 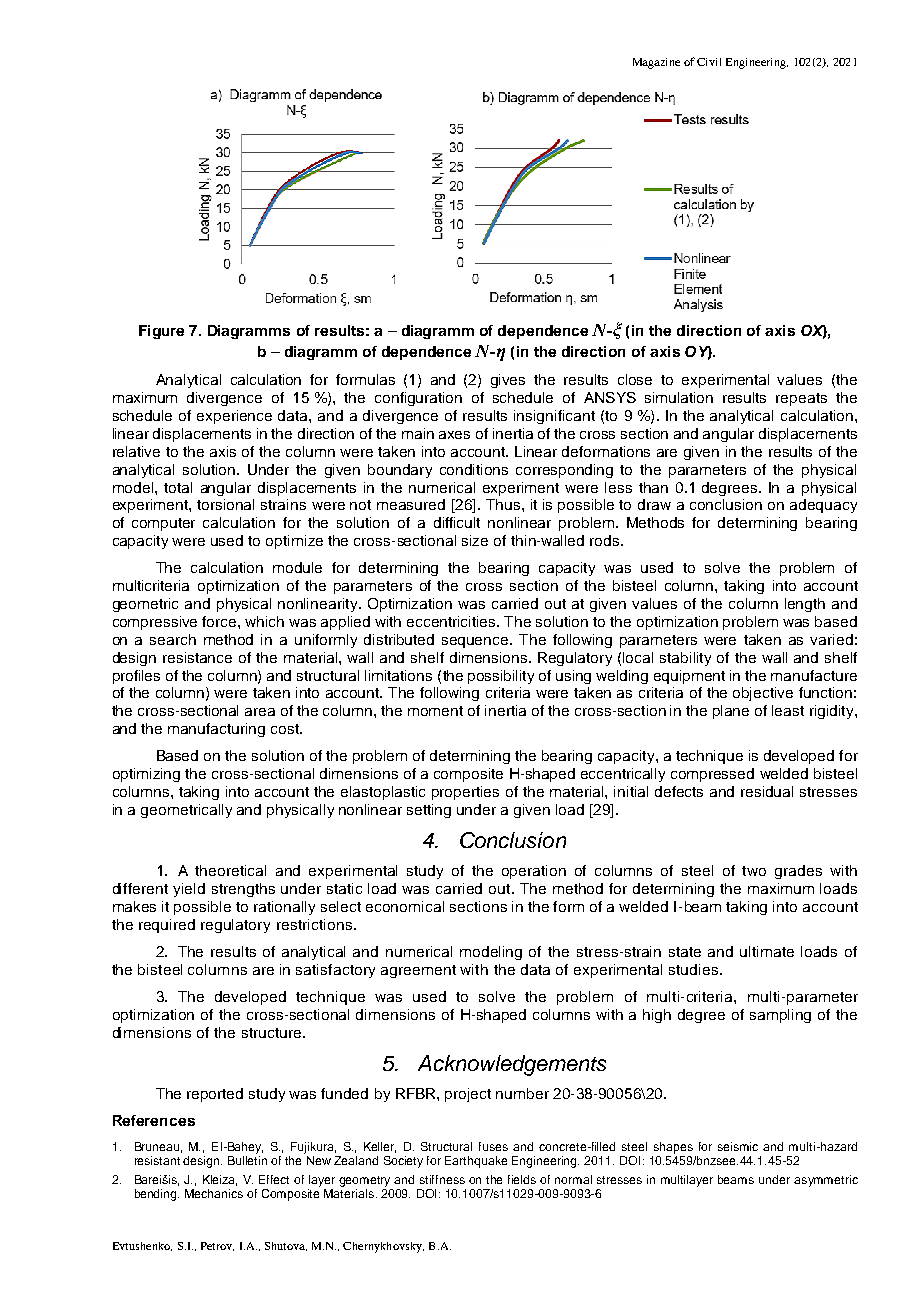 What do you see at coordinates (214, 1193) in the screenshot?
I see `Mechanics` at bounding box center [214, 1193].
